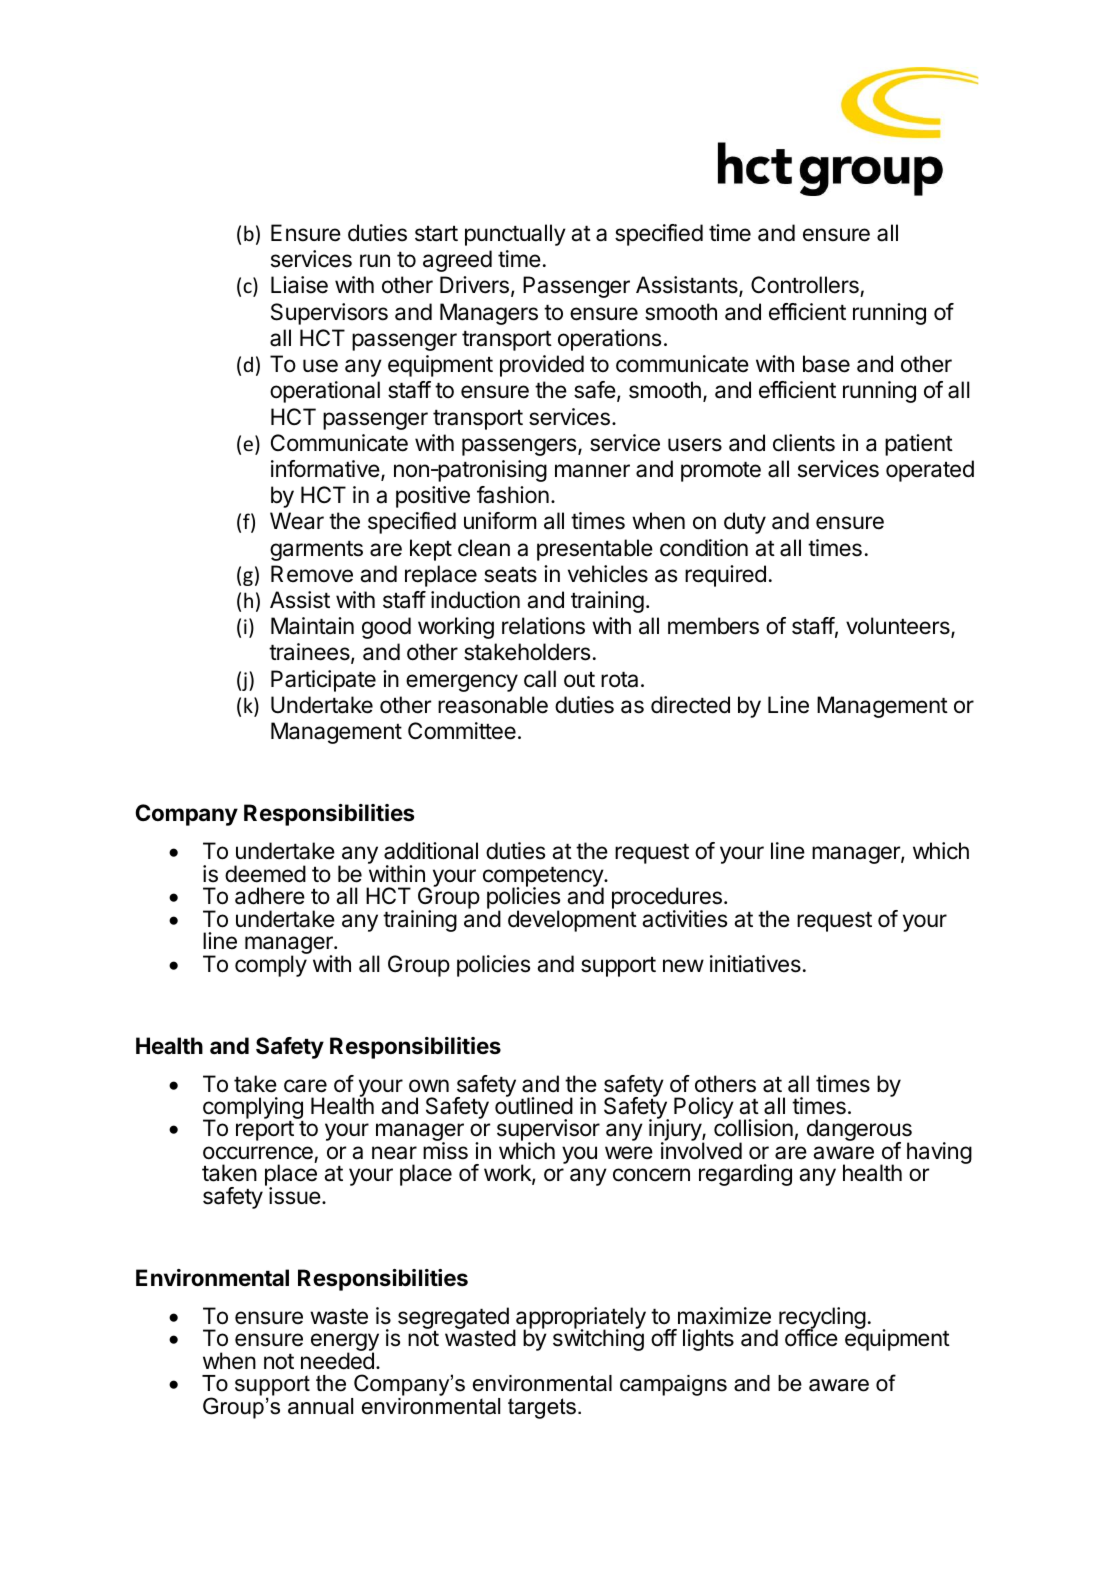 Image resolution: width=1114 pixels, height=1576 pixels. I want to click on needed, so click(337, 1361).
